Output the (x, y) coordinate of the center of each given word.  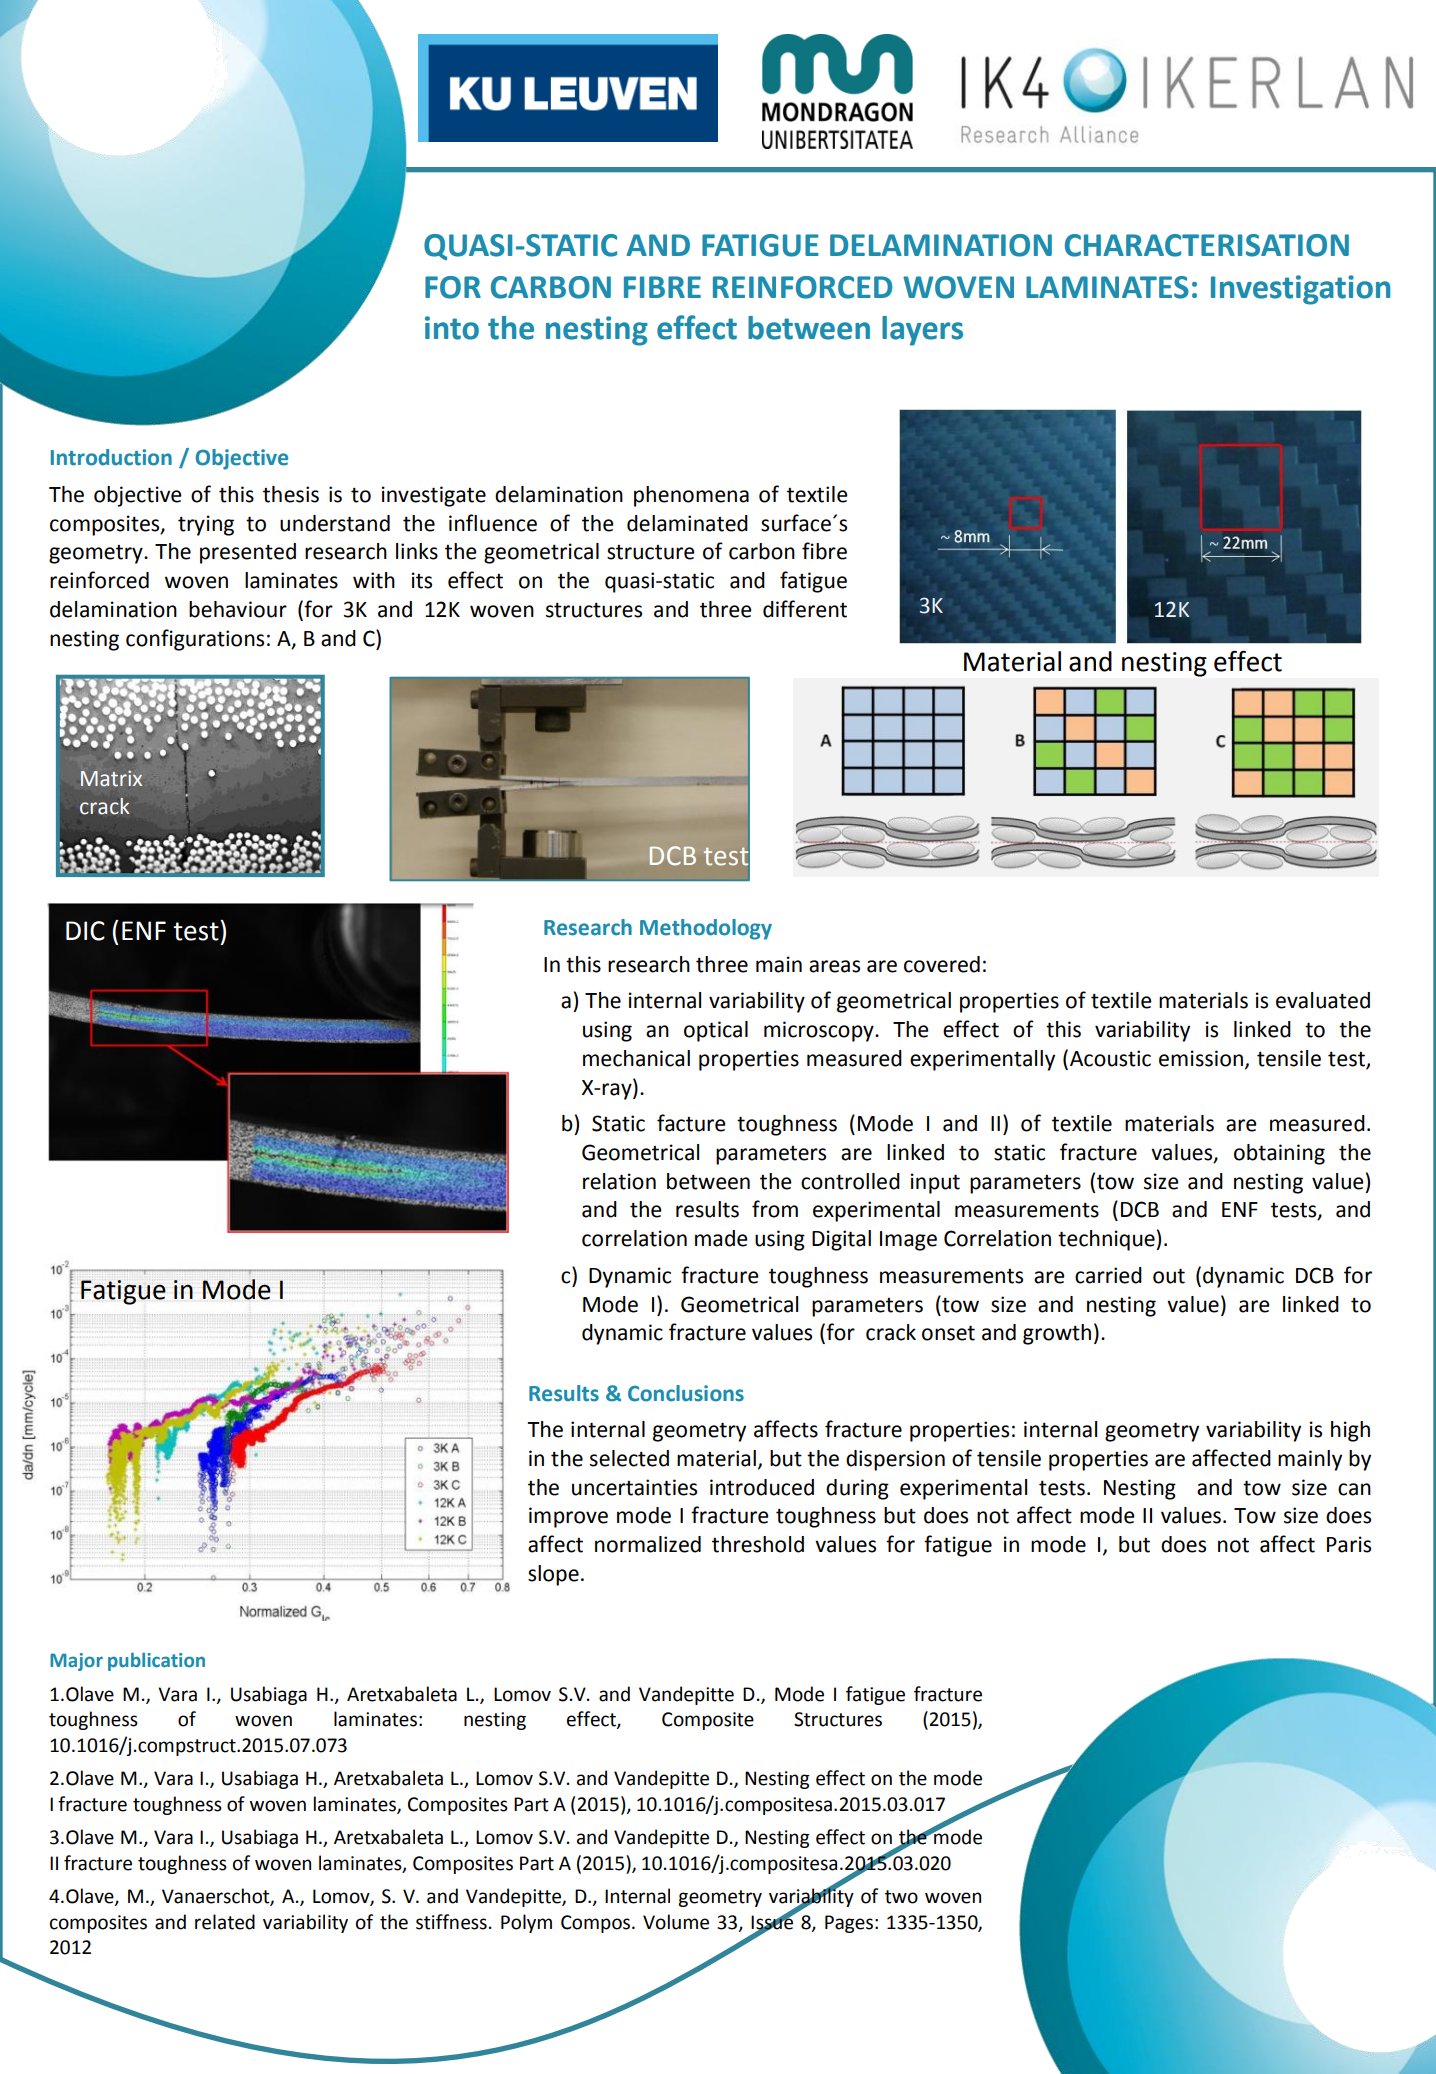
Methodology (706, 929)
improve (568, 1517)
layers (922, 331)
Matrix (111, 778)
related (225, 1922)
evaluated (1323, 1000)
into (452, 328)
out (1169, 1276)
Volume (676, 1922)
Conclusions (686, 1393)
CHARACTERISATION (1207, 245)
